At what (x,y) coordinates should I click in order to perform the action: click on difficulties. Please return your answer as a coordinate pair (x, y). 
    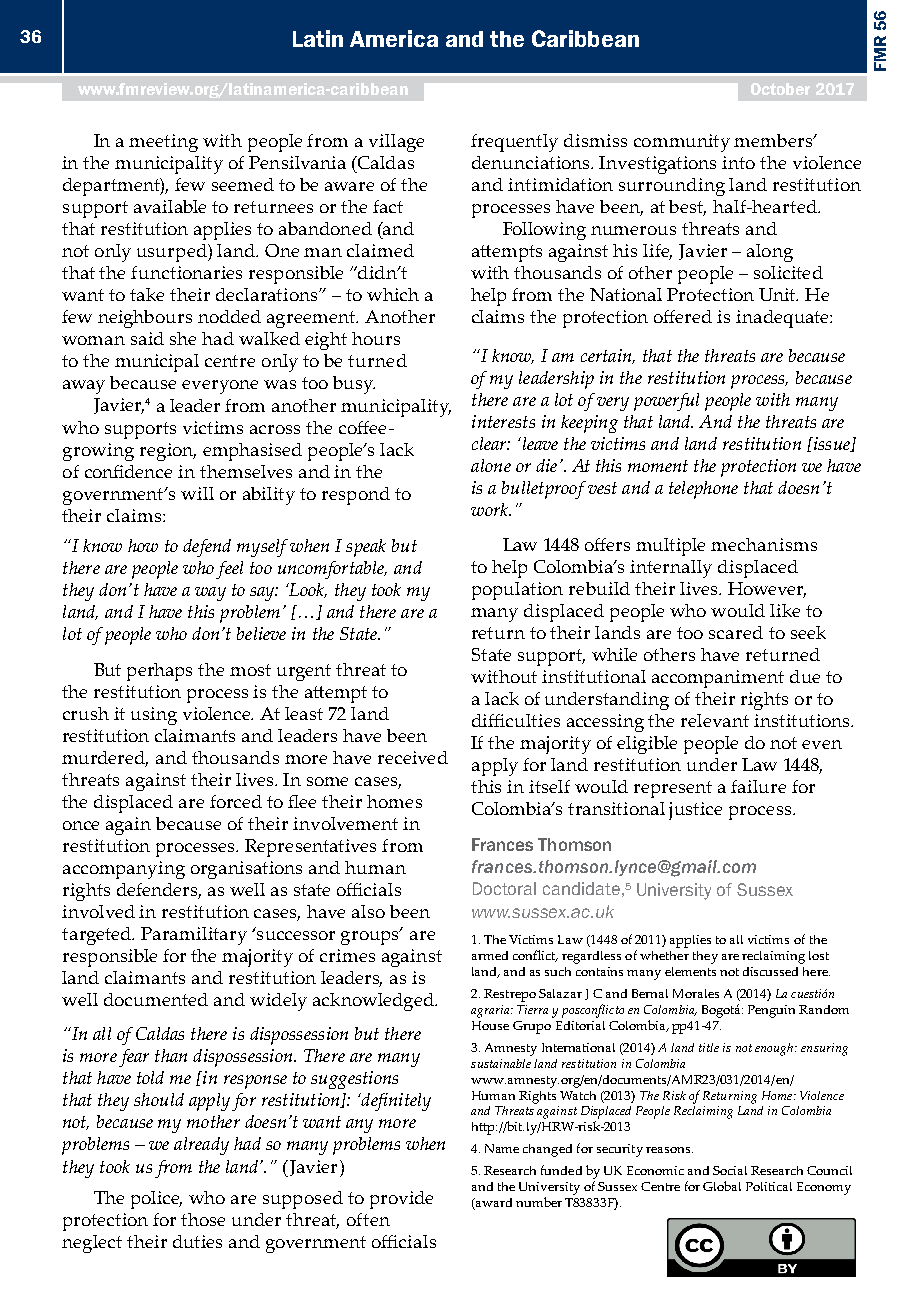
    Looking at the image, I should click on (516, 720).
